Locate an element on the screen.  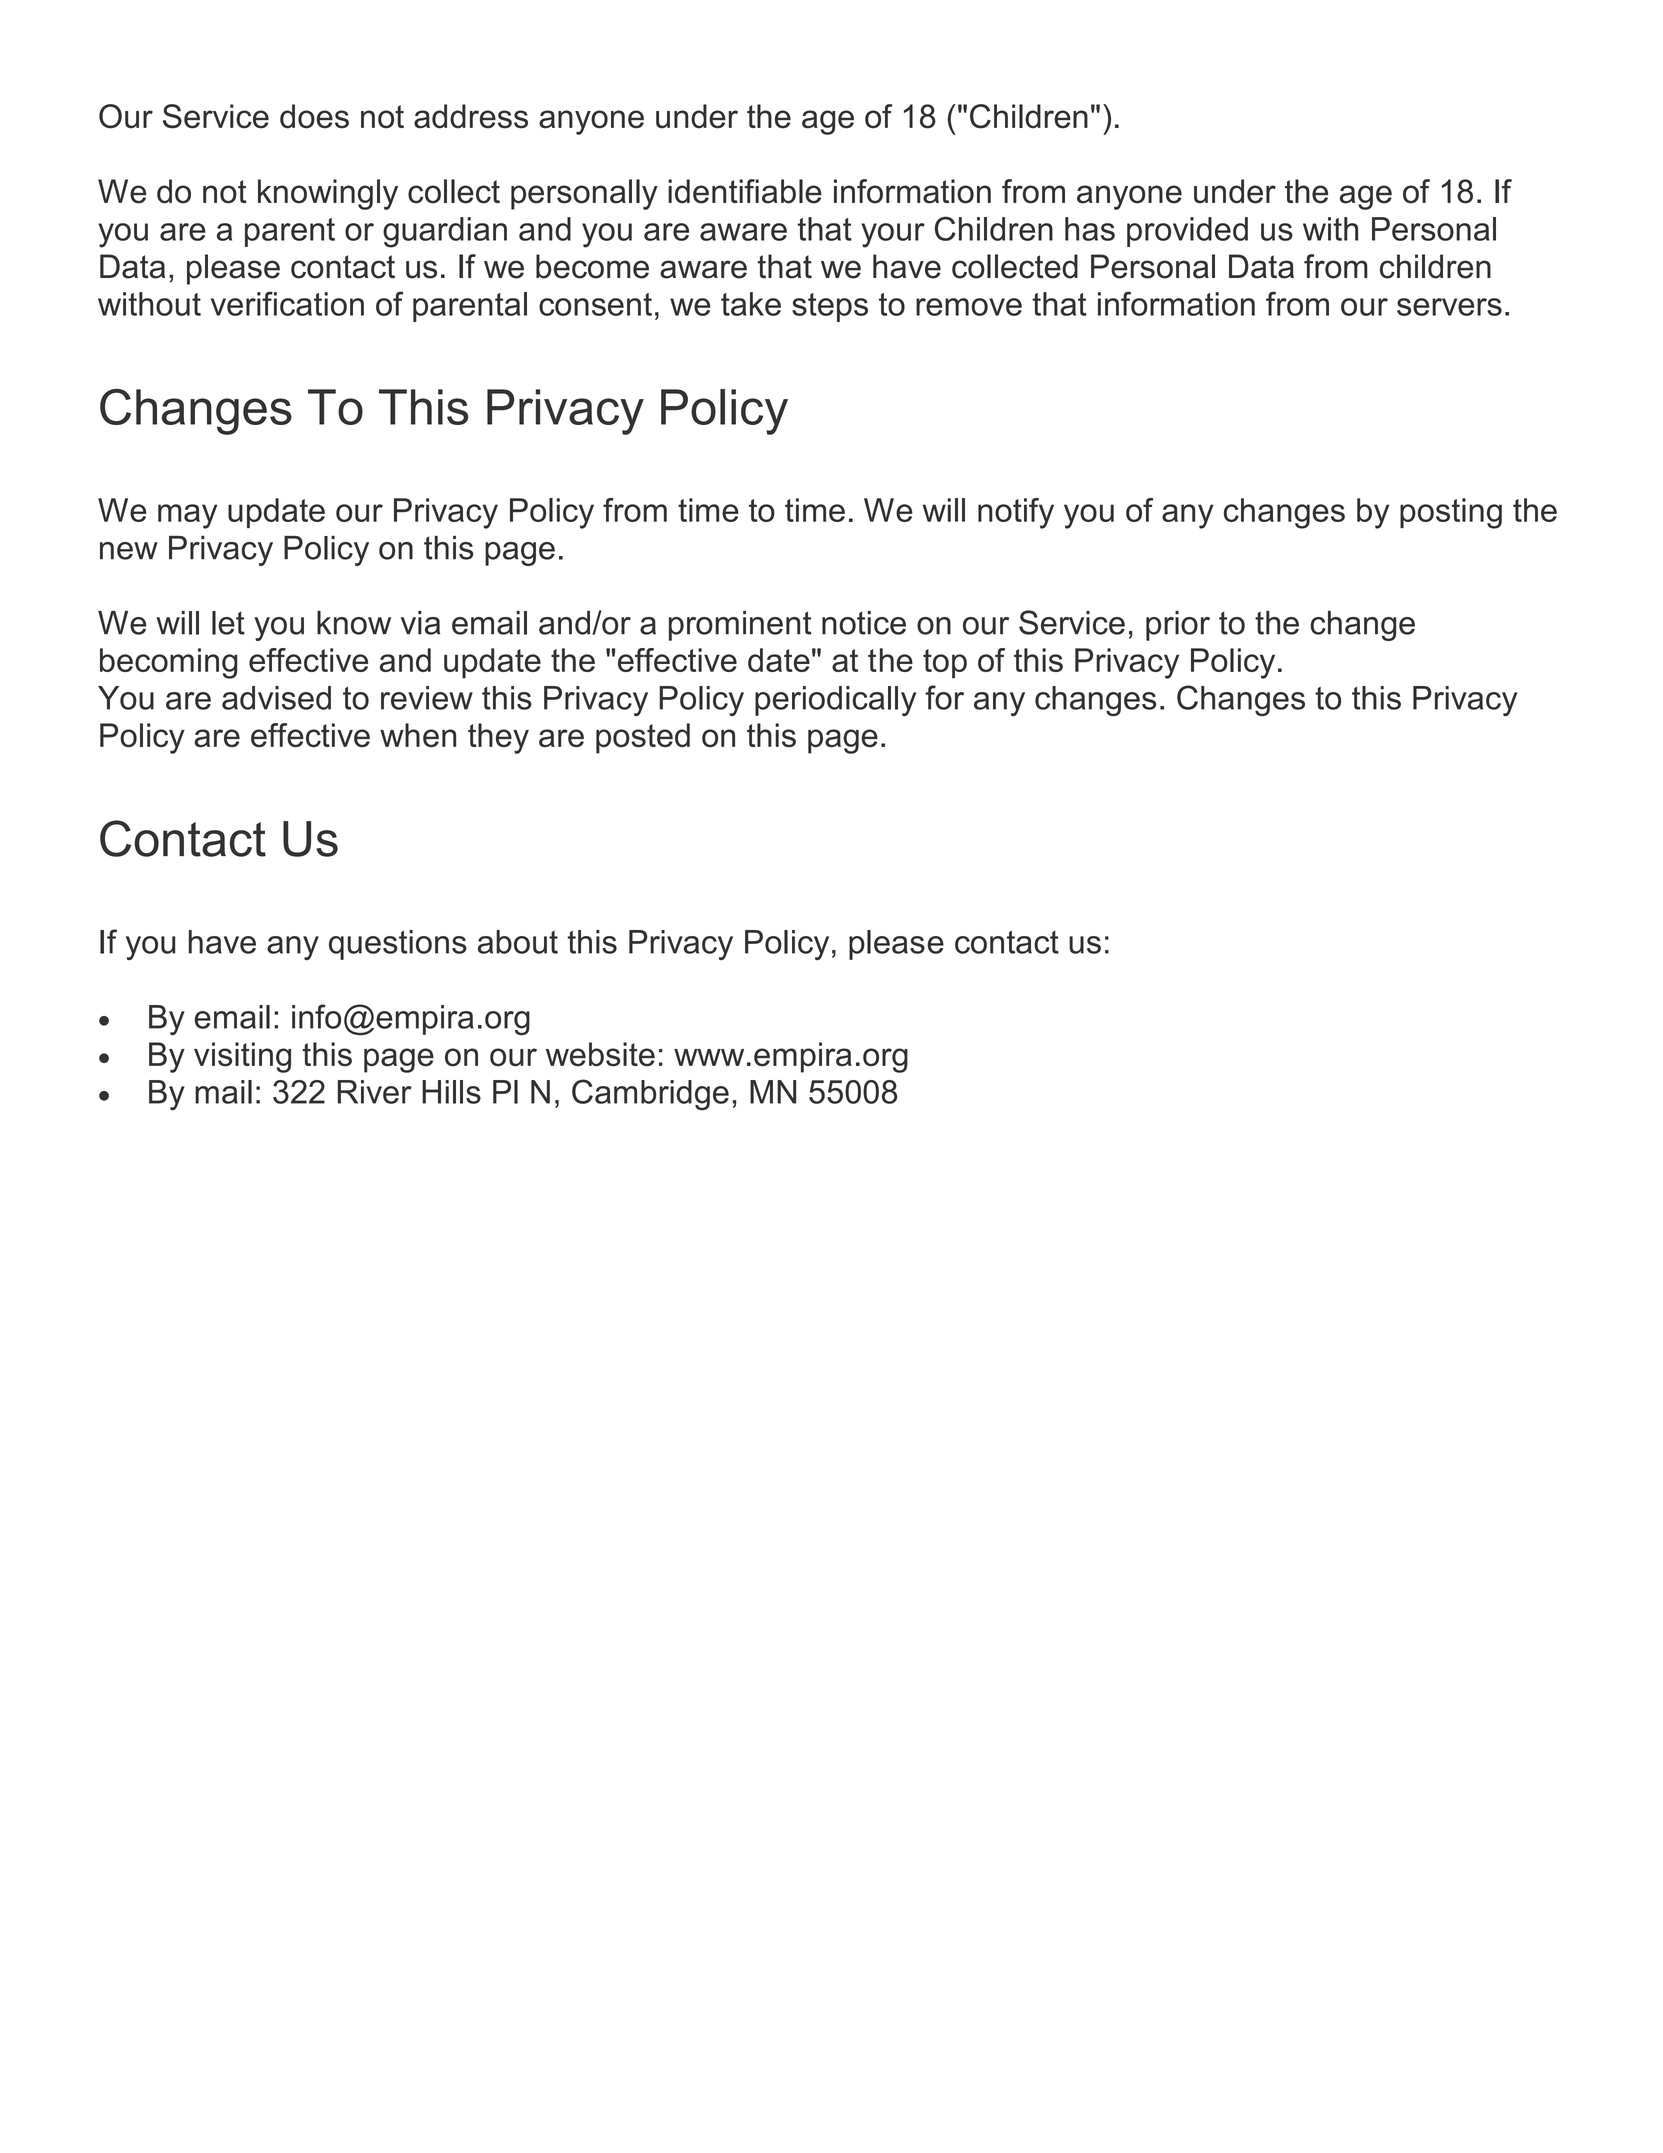
provided is located at coordinates (1187, 232).
